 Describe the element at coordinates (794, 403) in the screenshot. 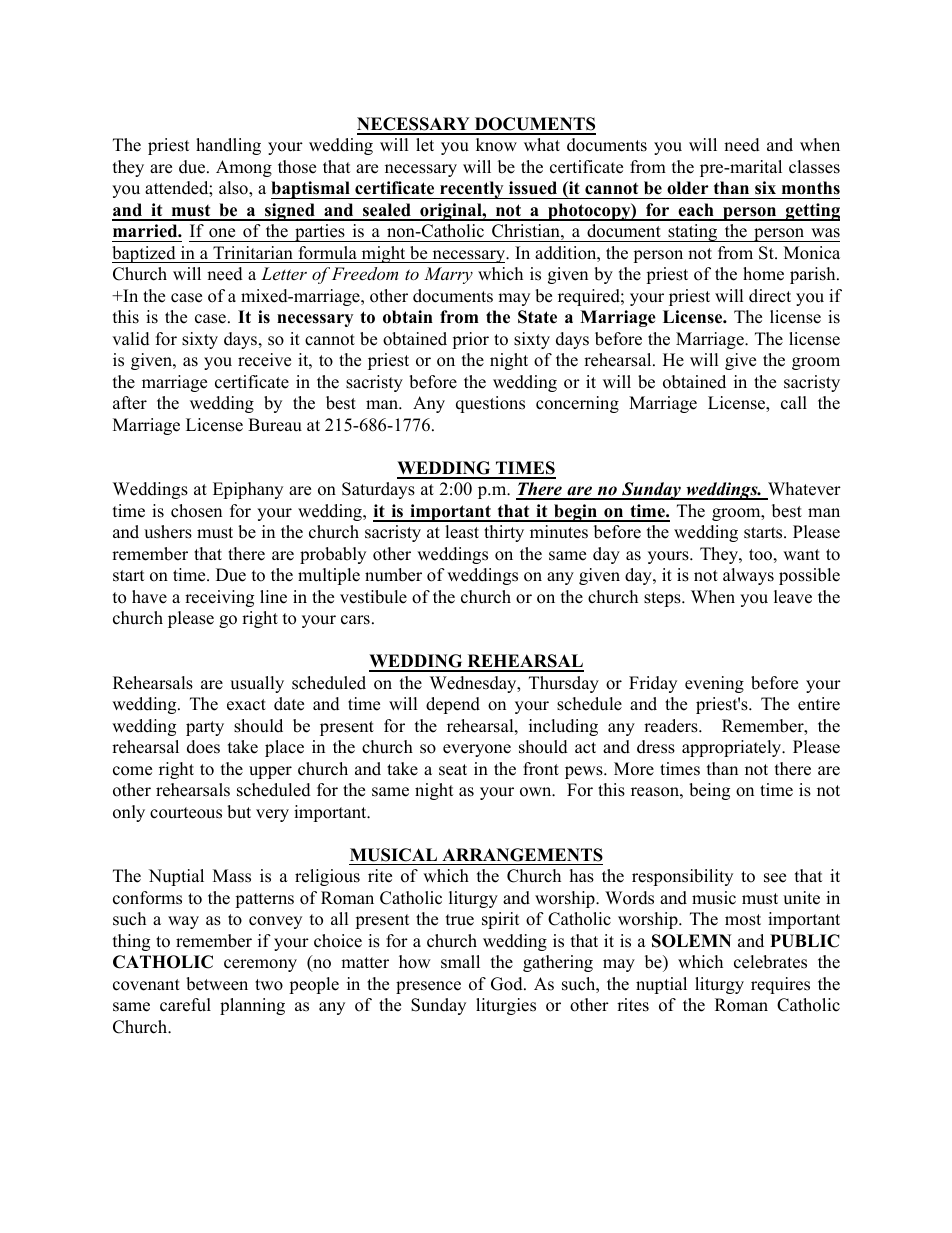

I see `call` at that location.
